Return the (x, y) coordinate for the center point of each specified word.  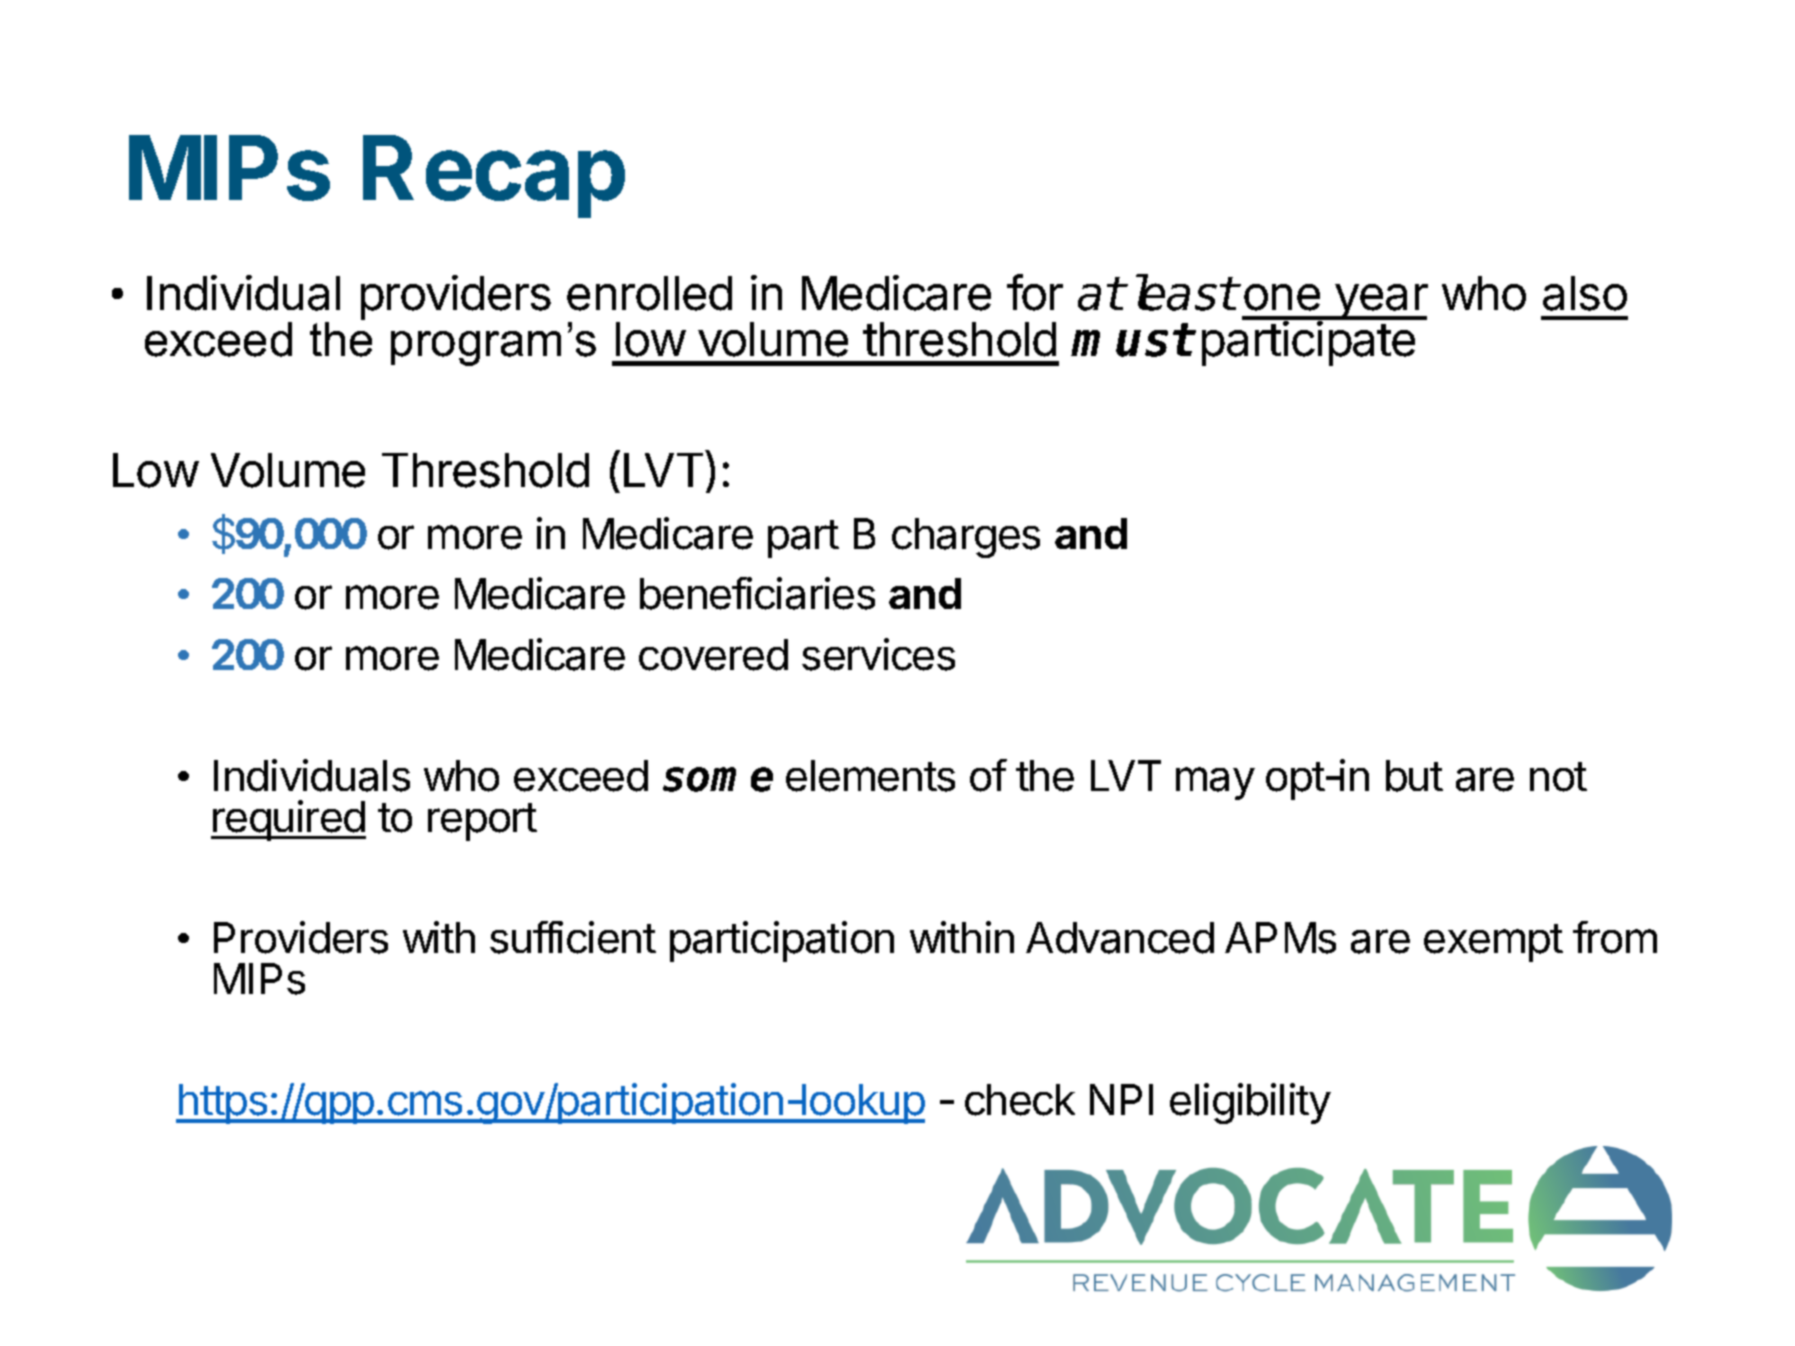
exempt (1493, 943)
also (1585, 293)
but (1414, 776)
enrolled (649, 293)
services (878, 654)
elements (870, 776)
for (1035, 292)
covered (713, 655)
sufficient (573, 937)
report (482, 822)
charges (966, 538)
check (1020, 1100)
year (1380, 302)
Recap (494, 176)
